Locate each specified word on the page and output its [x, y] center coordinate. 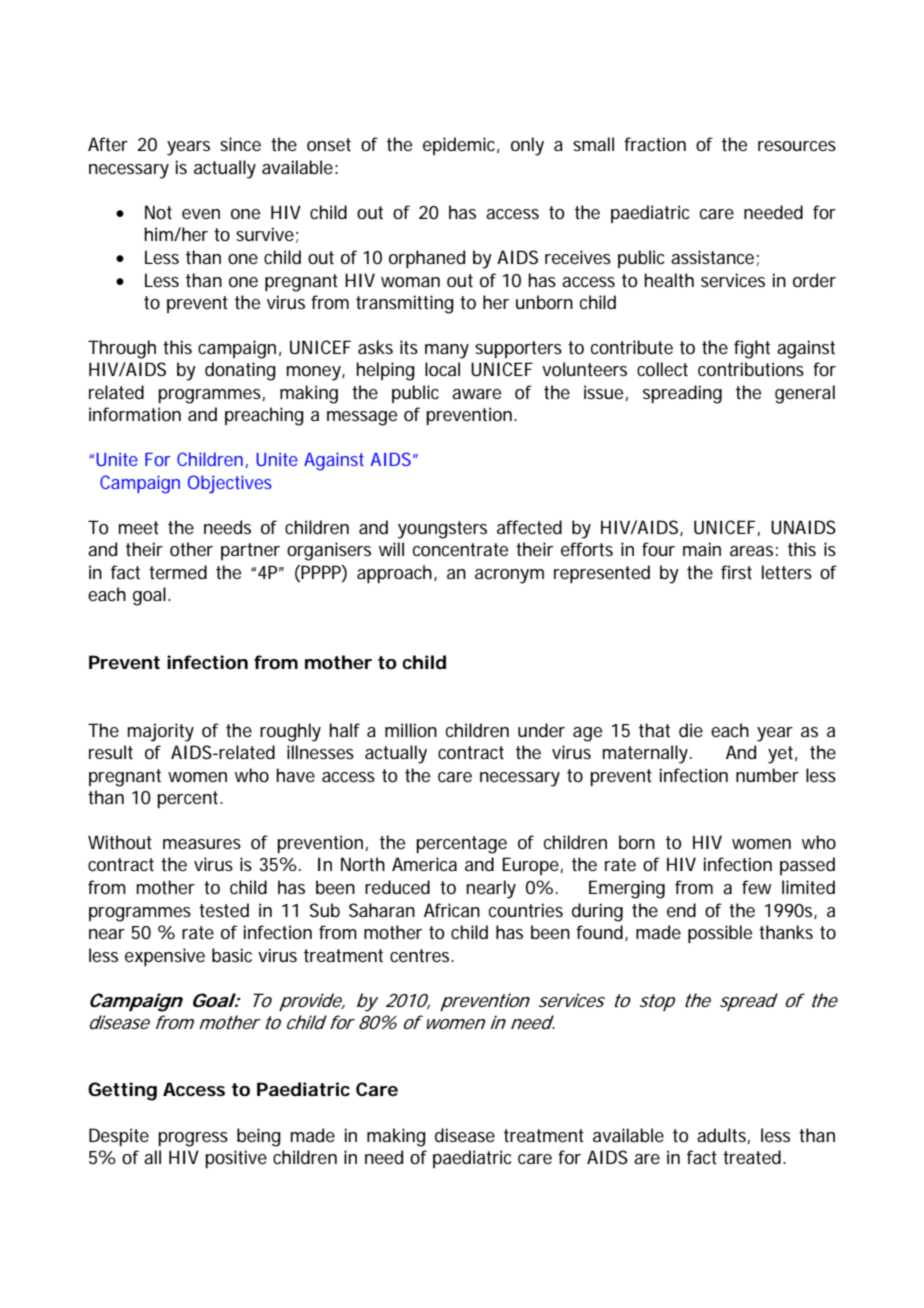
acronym [509, 576]
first [736, 572]
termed [178, 572]
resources [797, 146]
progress [193, 1139]
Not [158, 212]
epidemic [461, 146]
